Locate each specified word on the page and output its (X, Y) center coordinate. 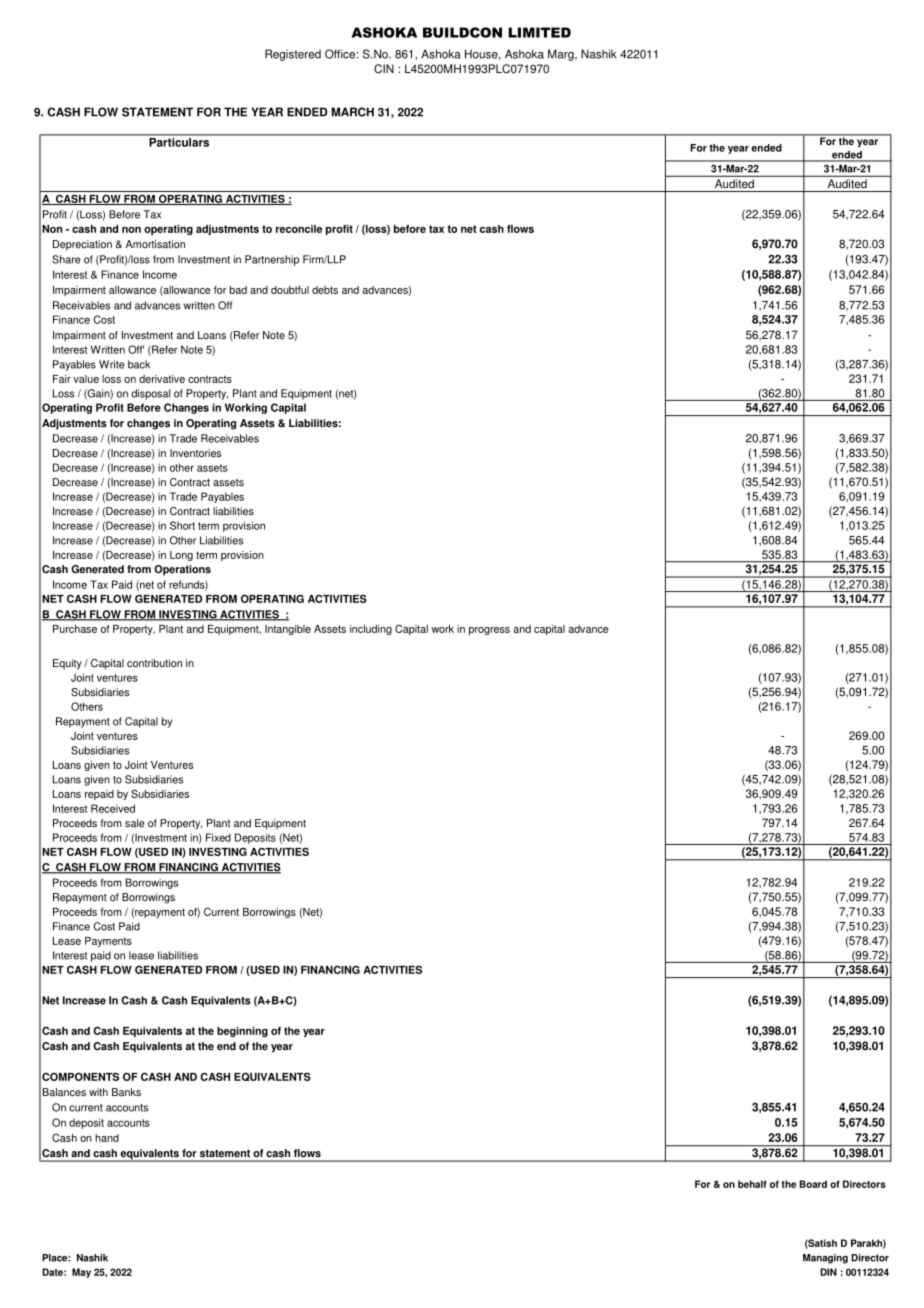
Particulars (179, 141)
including (371, 630)
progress (489, 631)
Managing (825, 1259)
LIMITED (539, 32)
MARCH (352, 112)
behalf (752, 1184)
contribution (154, 663)
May (81, 1273)
